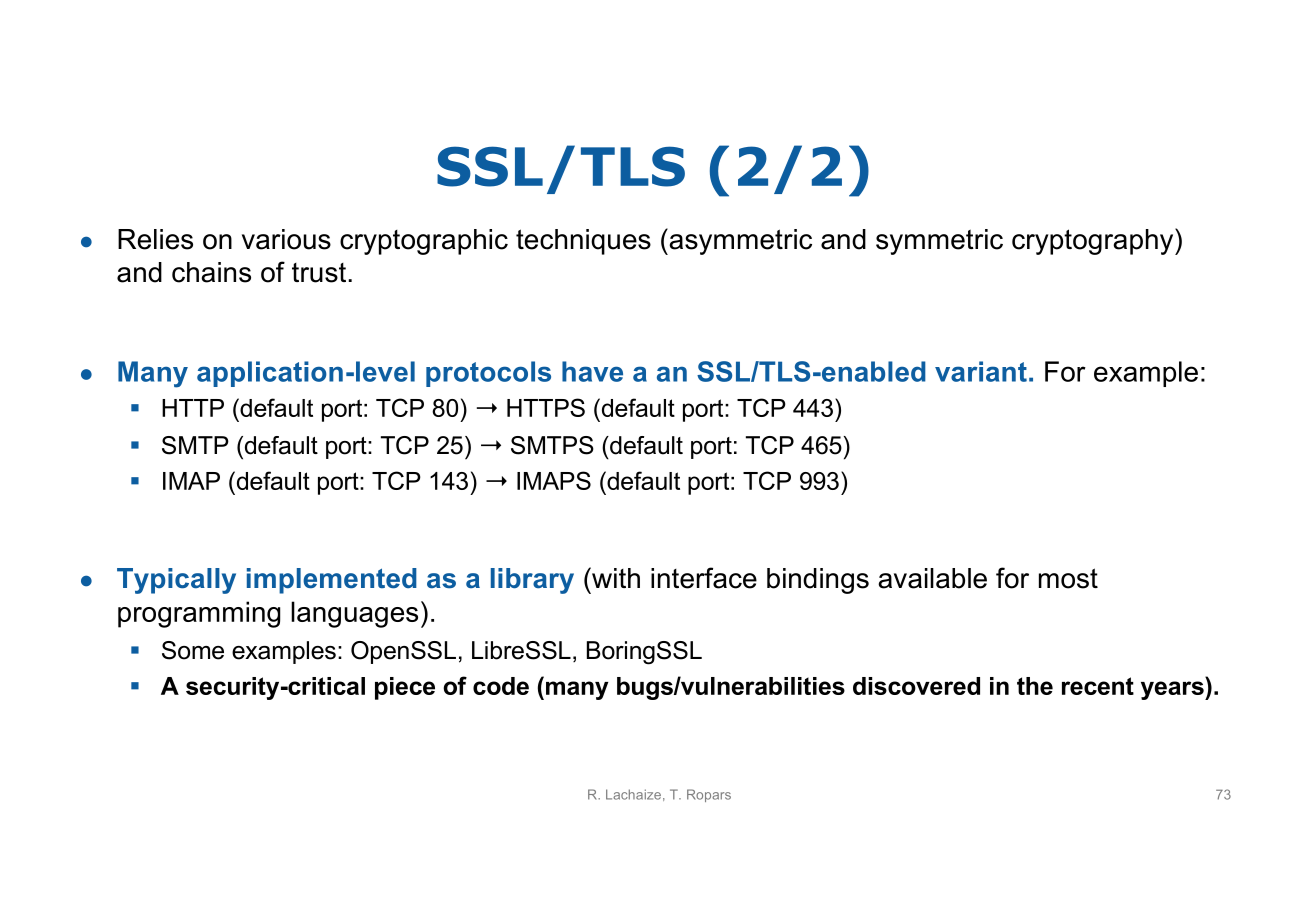 The height and width of the screenshot is (924, 1308). Describe the element at coordinates (501, 686) in the screenshot. I see `code` at that location.
